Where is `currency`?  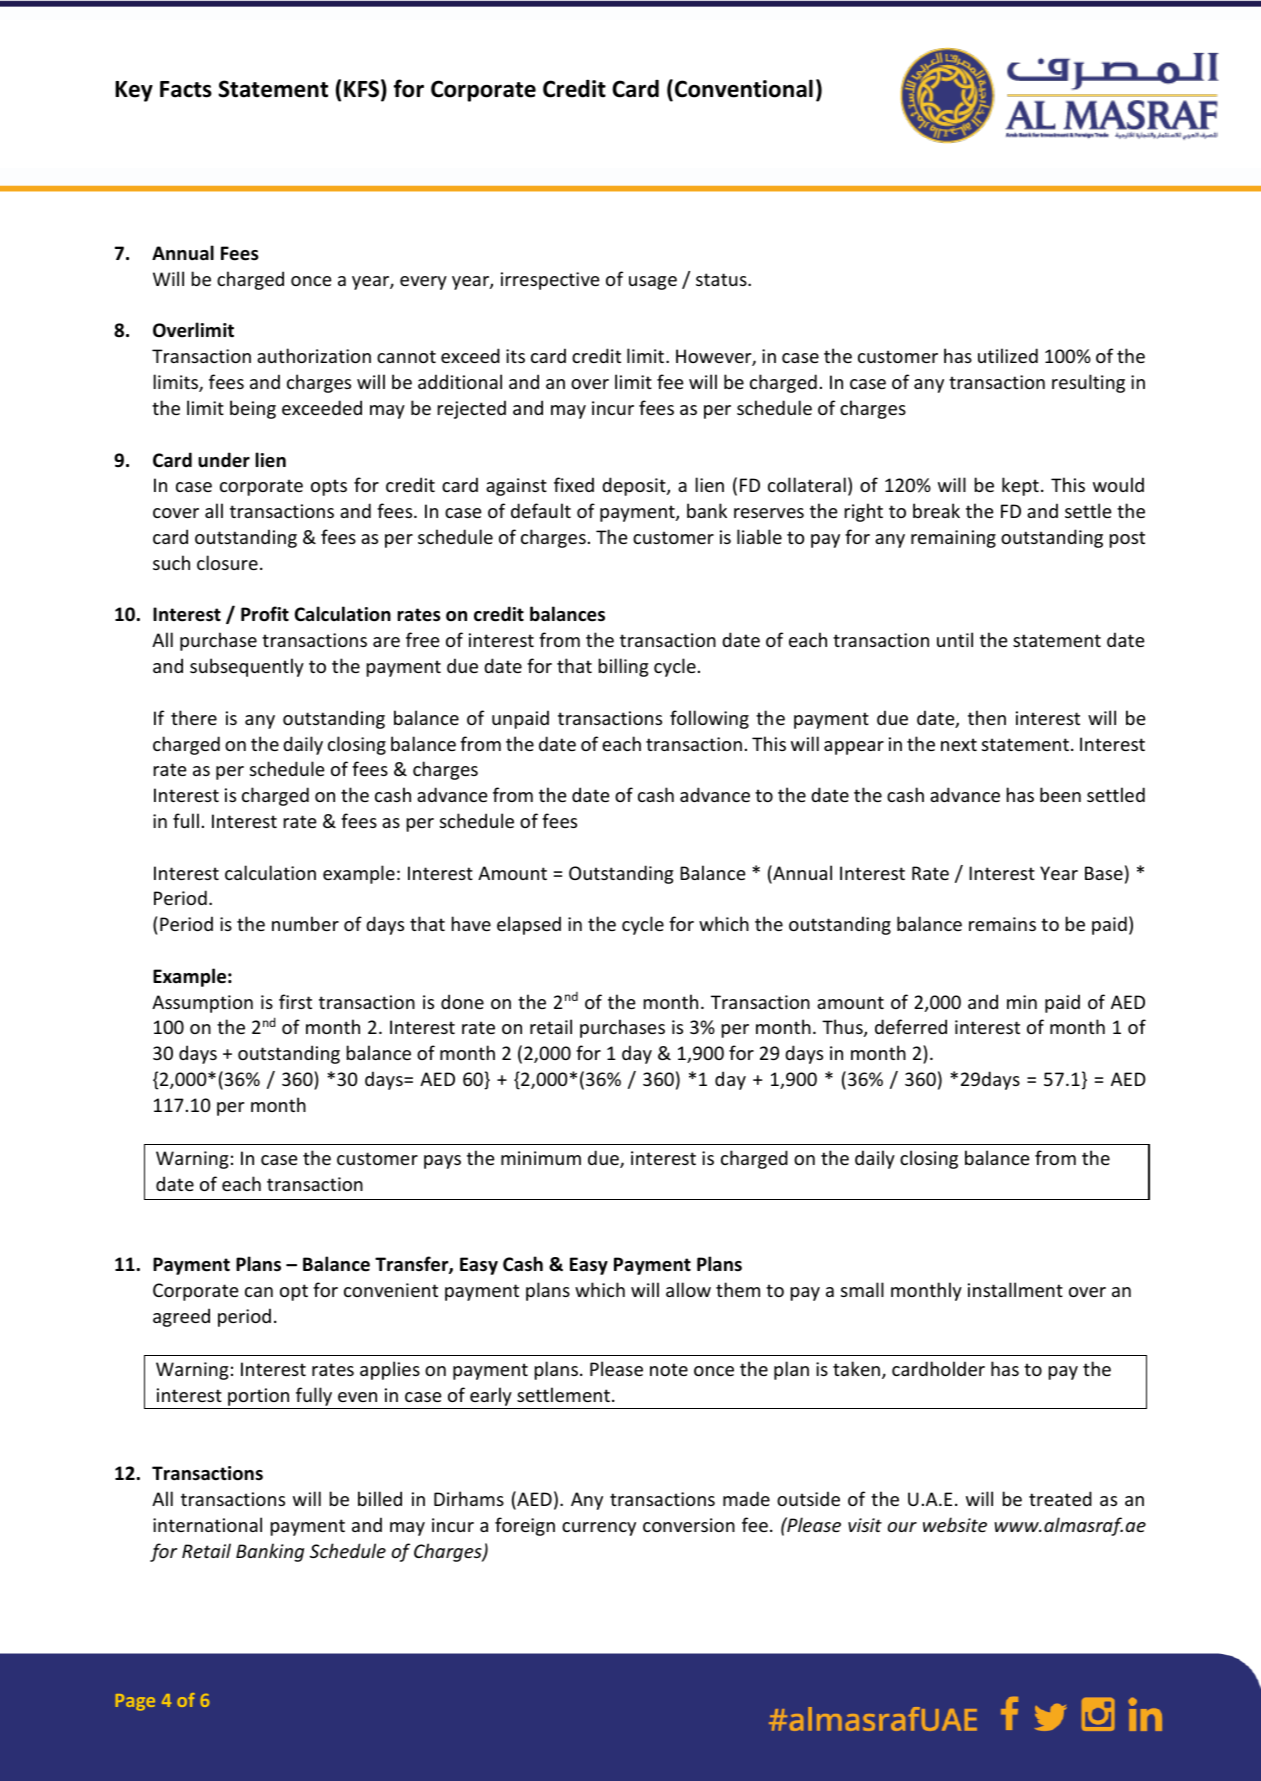 currency is located at coordinates (599, 1529).
